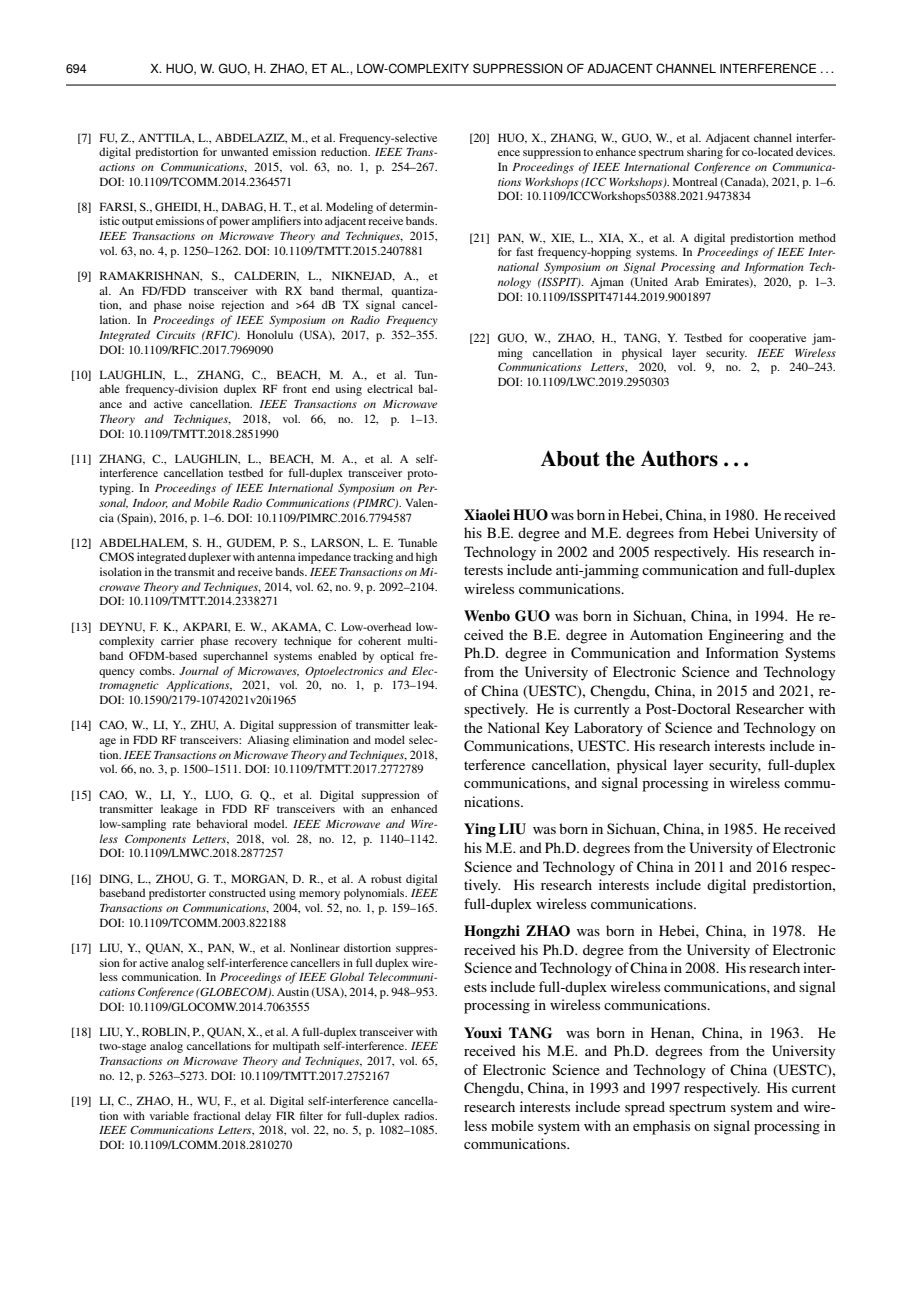 This screenshot has height=1308, width=924. What do you see at coordinates (524, 251) in the screenshot?
I see `fast` at bounding box center [524, 251].
